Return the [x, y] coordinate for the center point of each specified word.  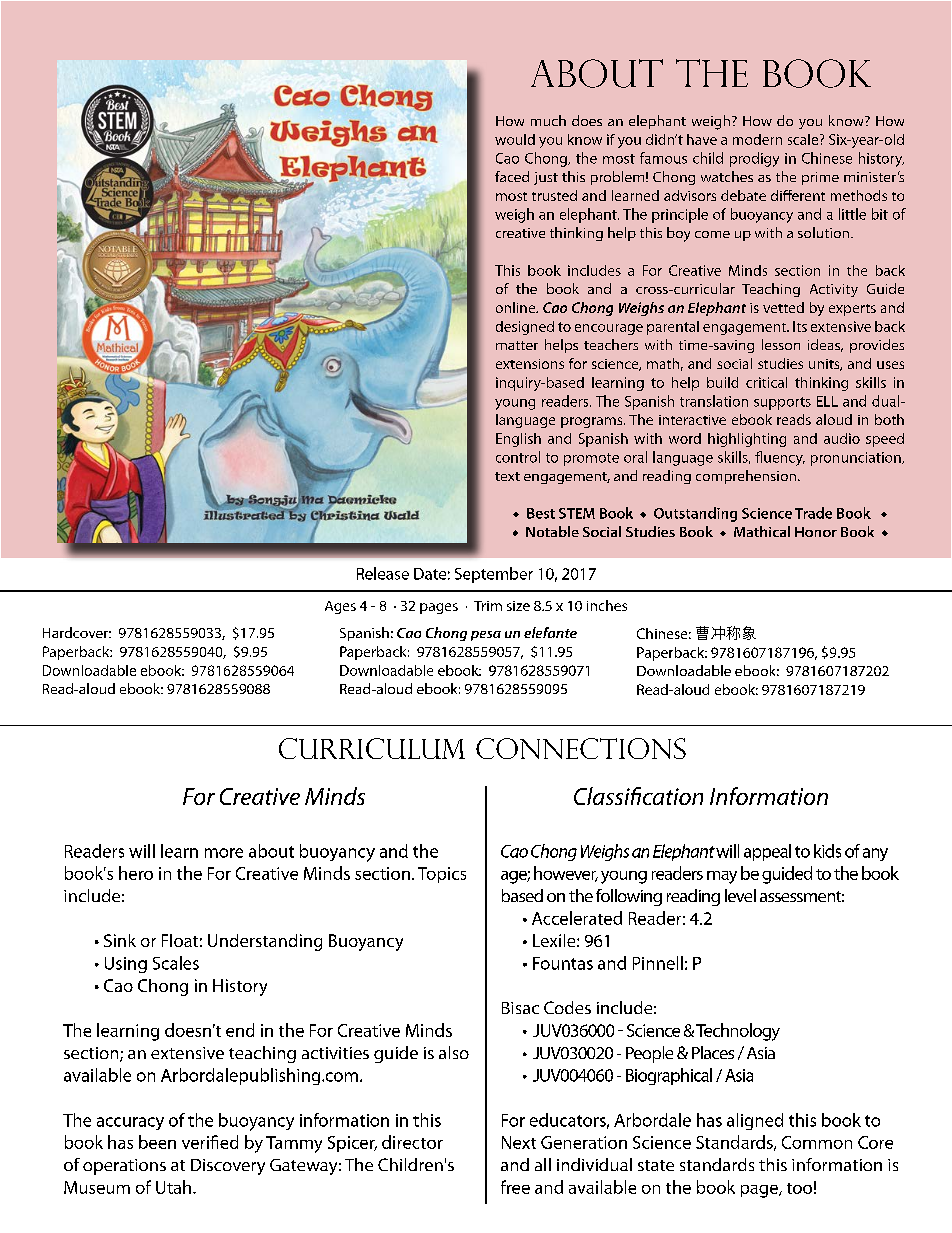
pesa [486, 636]
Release [383, 573]
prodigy [754, 159]
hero [136, 873]
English [518, 440]
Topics [442, 875]
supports [782, 403]
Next [519, 1142]
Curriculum [372, 748]
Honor [816, 532]
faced [512, 176]
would [515, 139]
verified [210, 1142]
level [740, 895]
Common [817, 1142]
